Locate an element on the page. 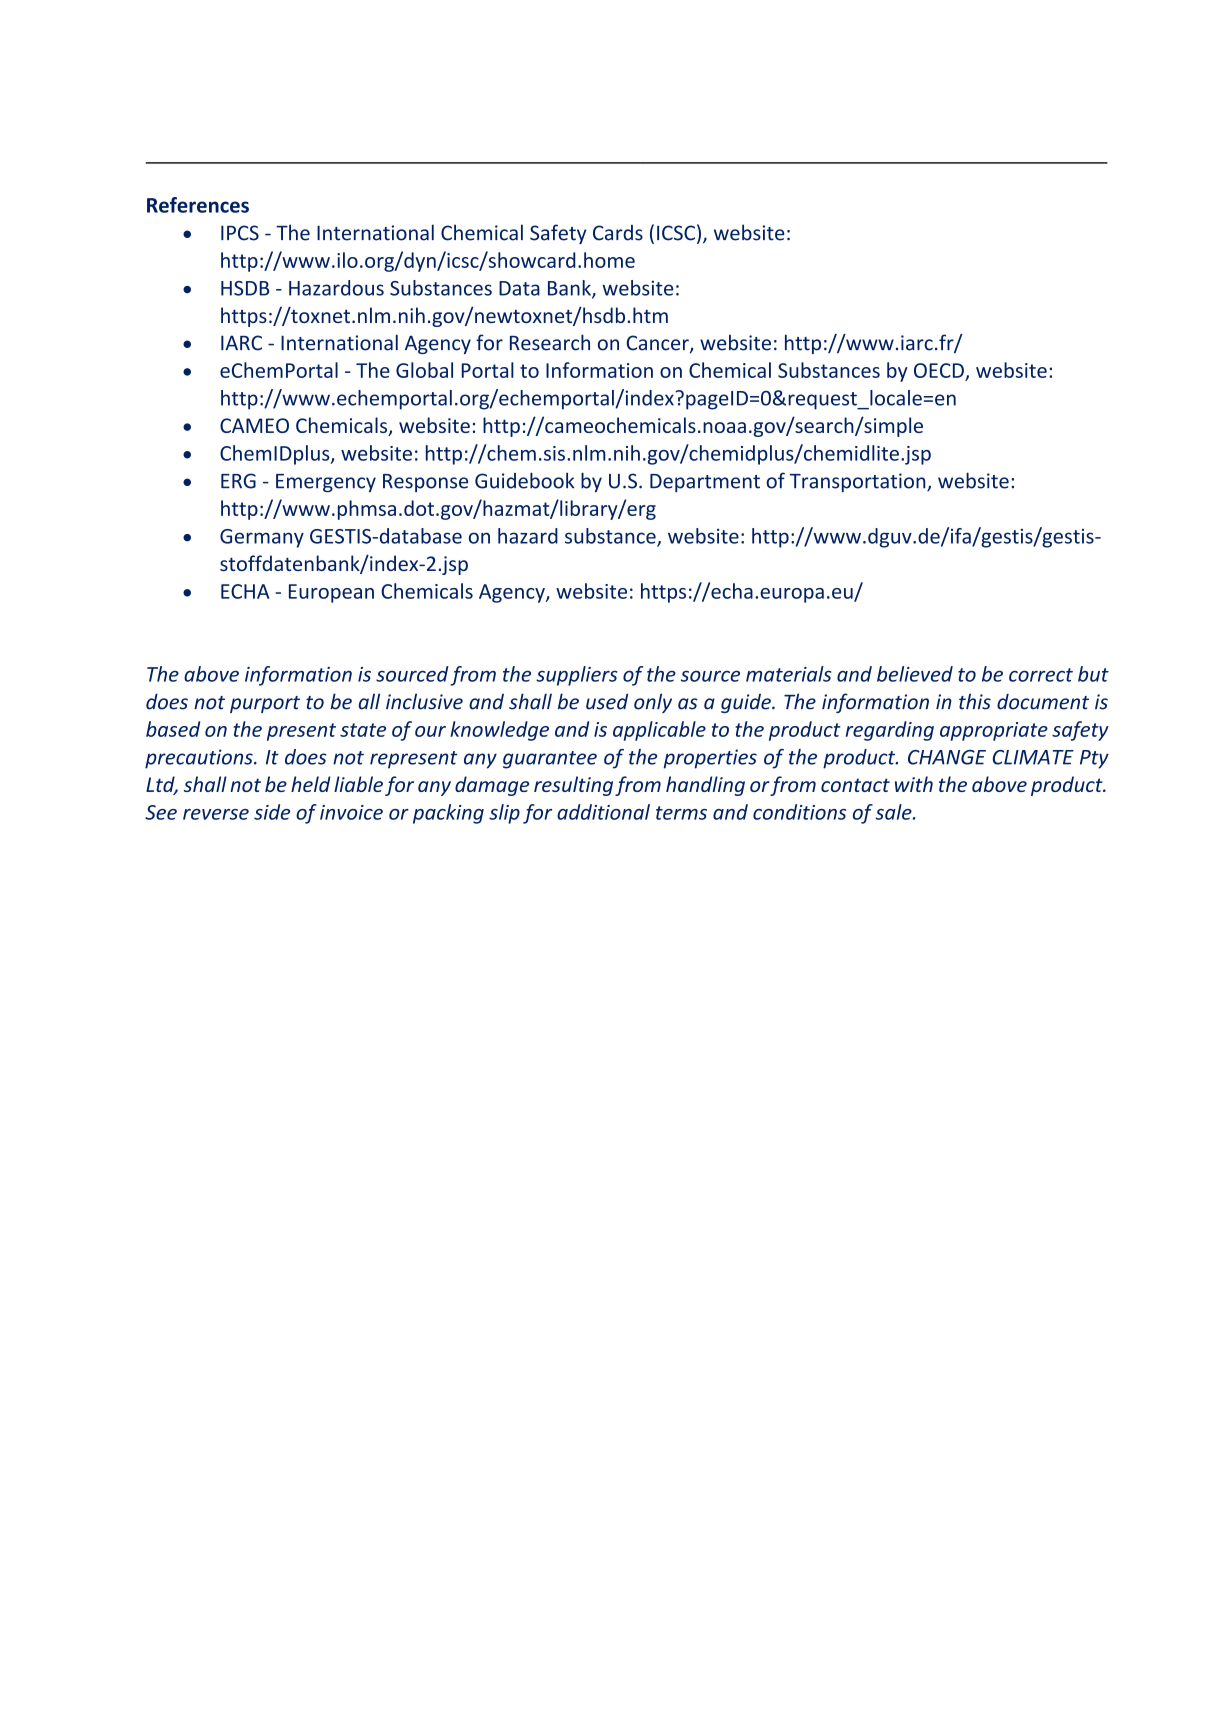  believed is located at coordinates (915, 674).
